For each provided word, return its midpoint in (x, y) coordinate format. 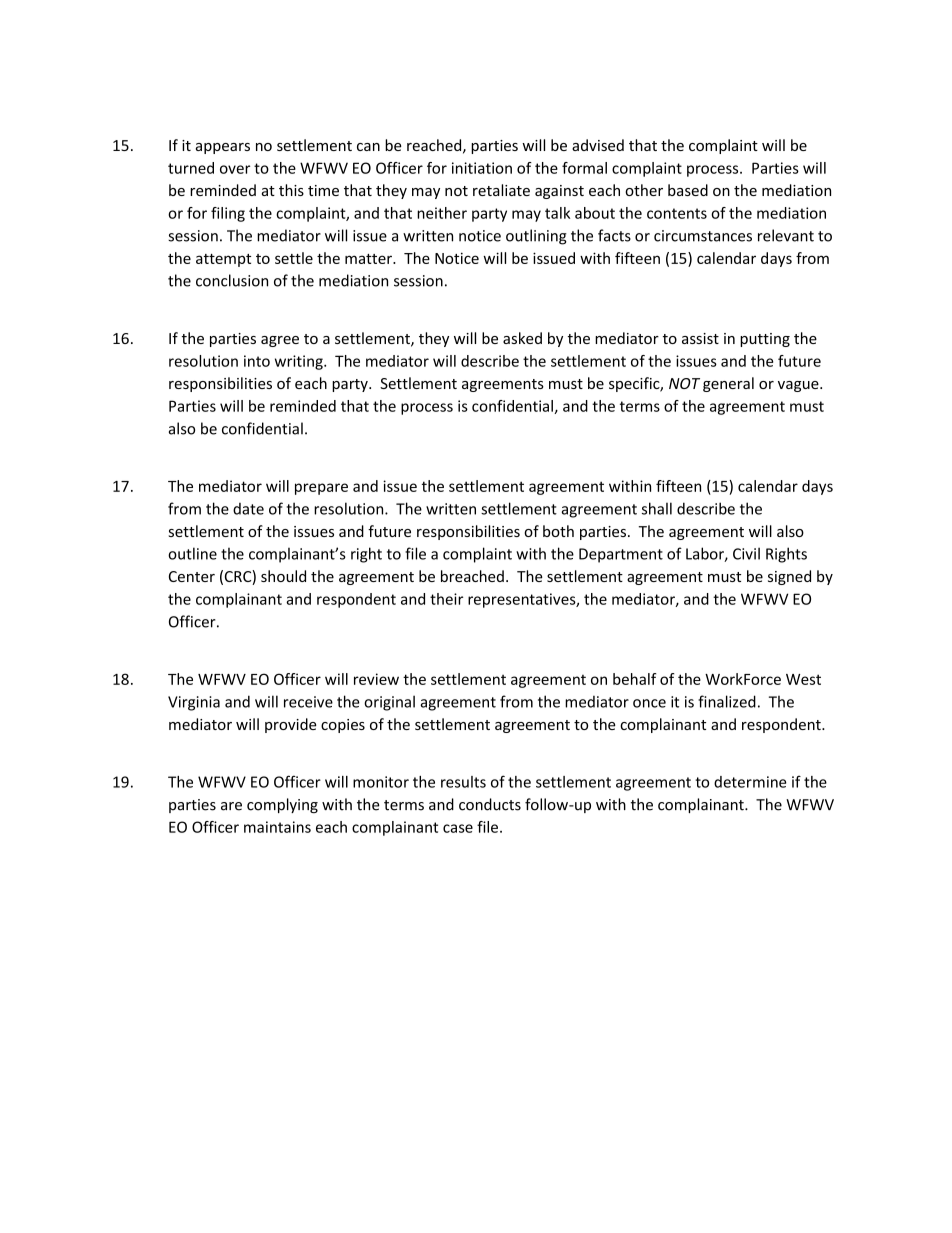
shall (657, 508)
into (257, 361)
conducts (490, 804)
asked (522, 338)
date (248, 509)
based (688, 190)
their (446, 599)
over (235, 169)
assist (700, 338)
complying (282, 805)
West (803, 679)
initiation (482, 168)
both (558, 531)
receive (308, 702)
